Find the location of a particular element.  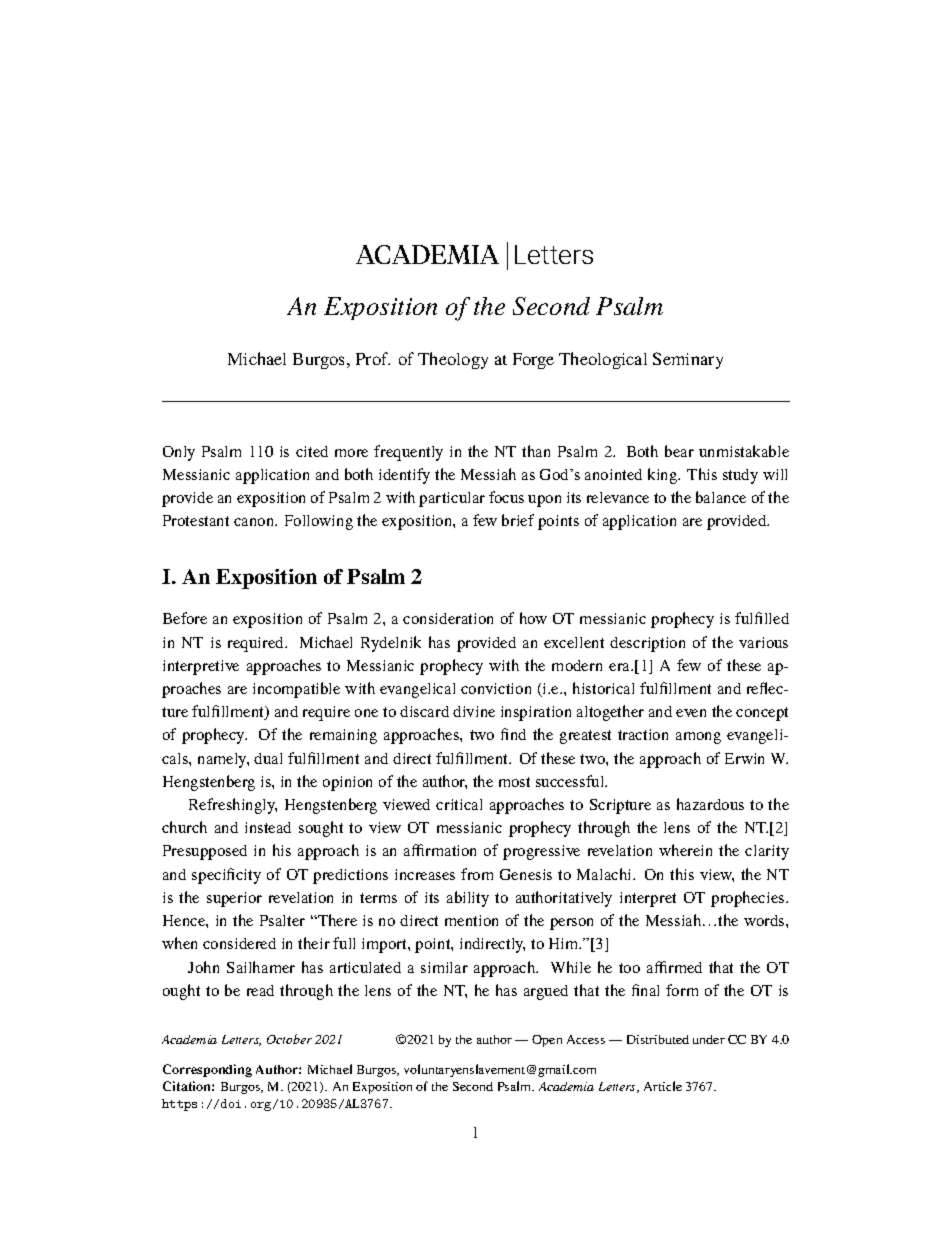

dual is located at coordinates (268, 758).
